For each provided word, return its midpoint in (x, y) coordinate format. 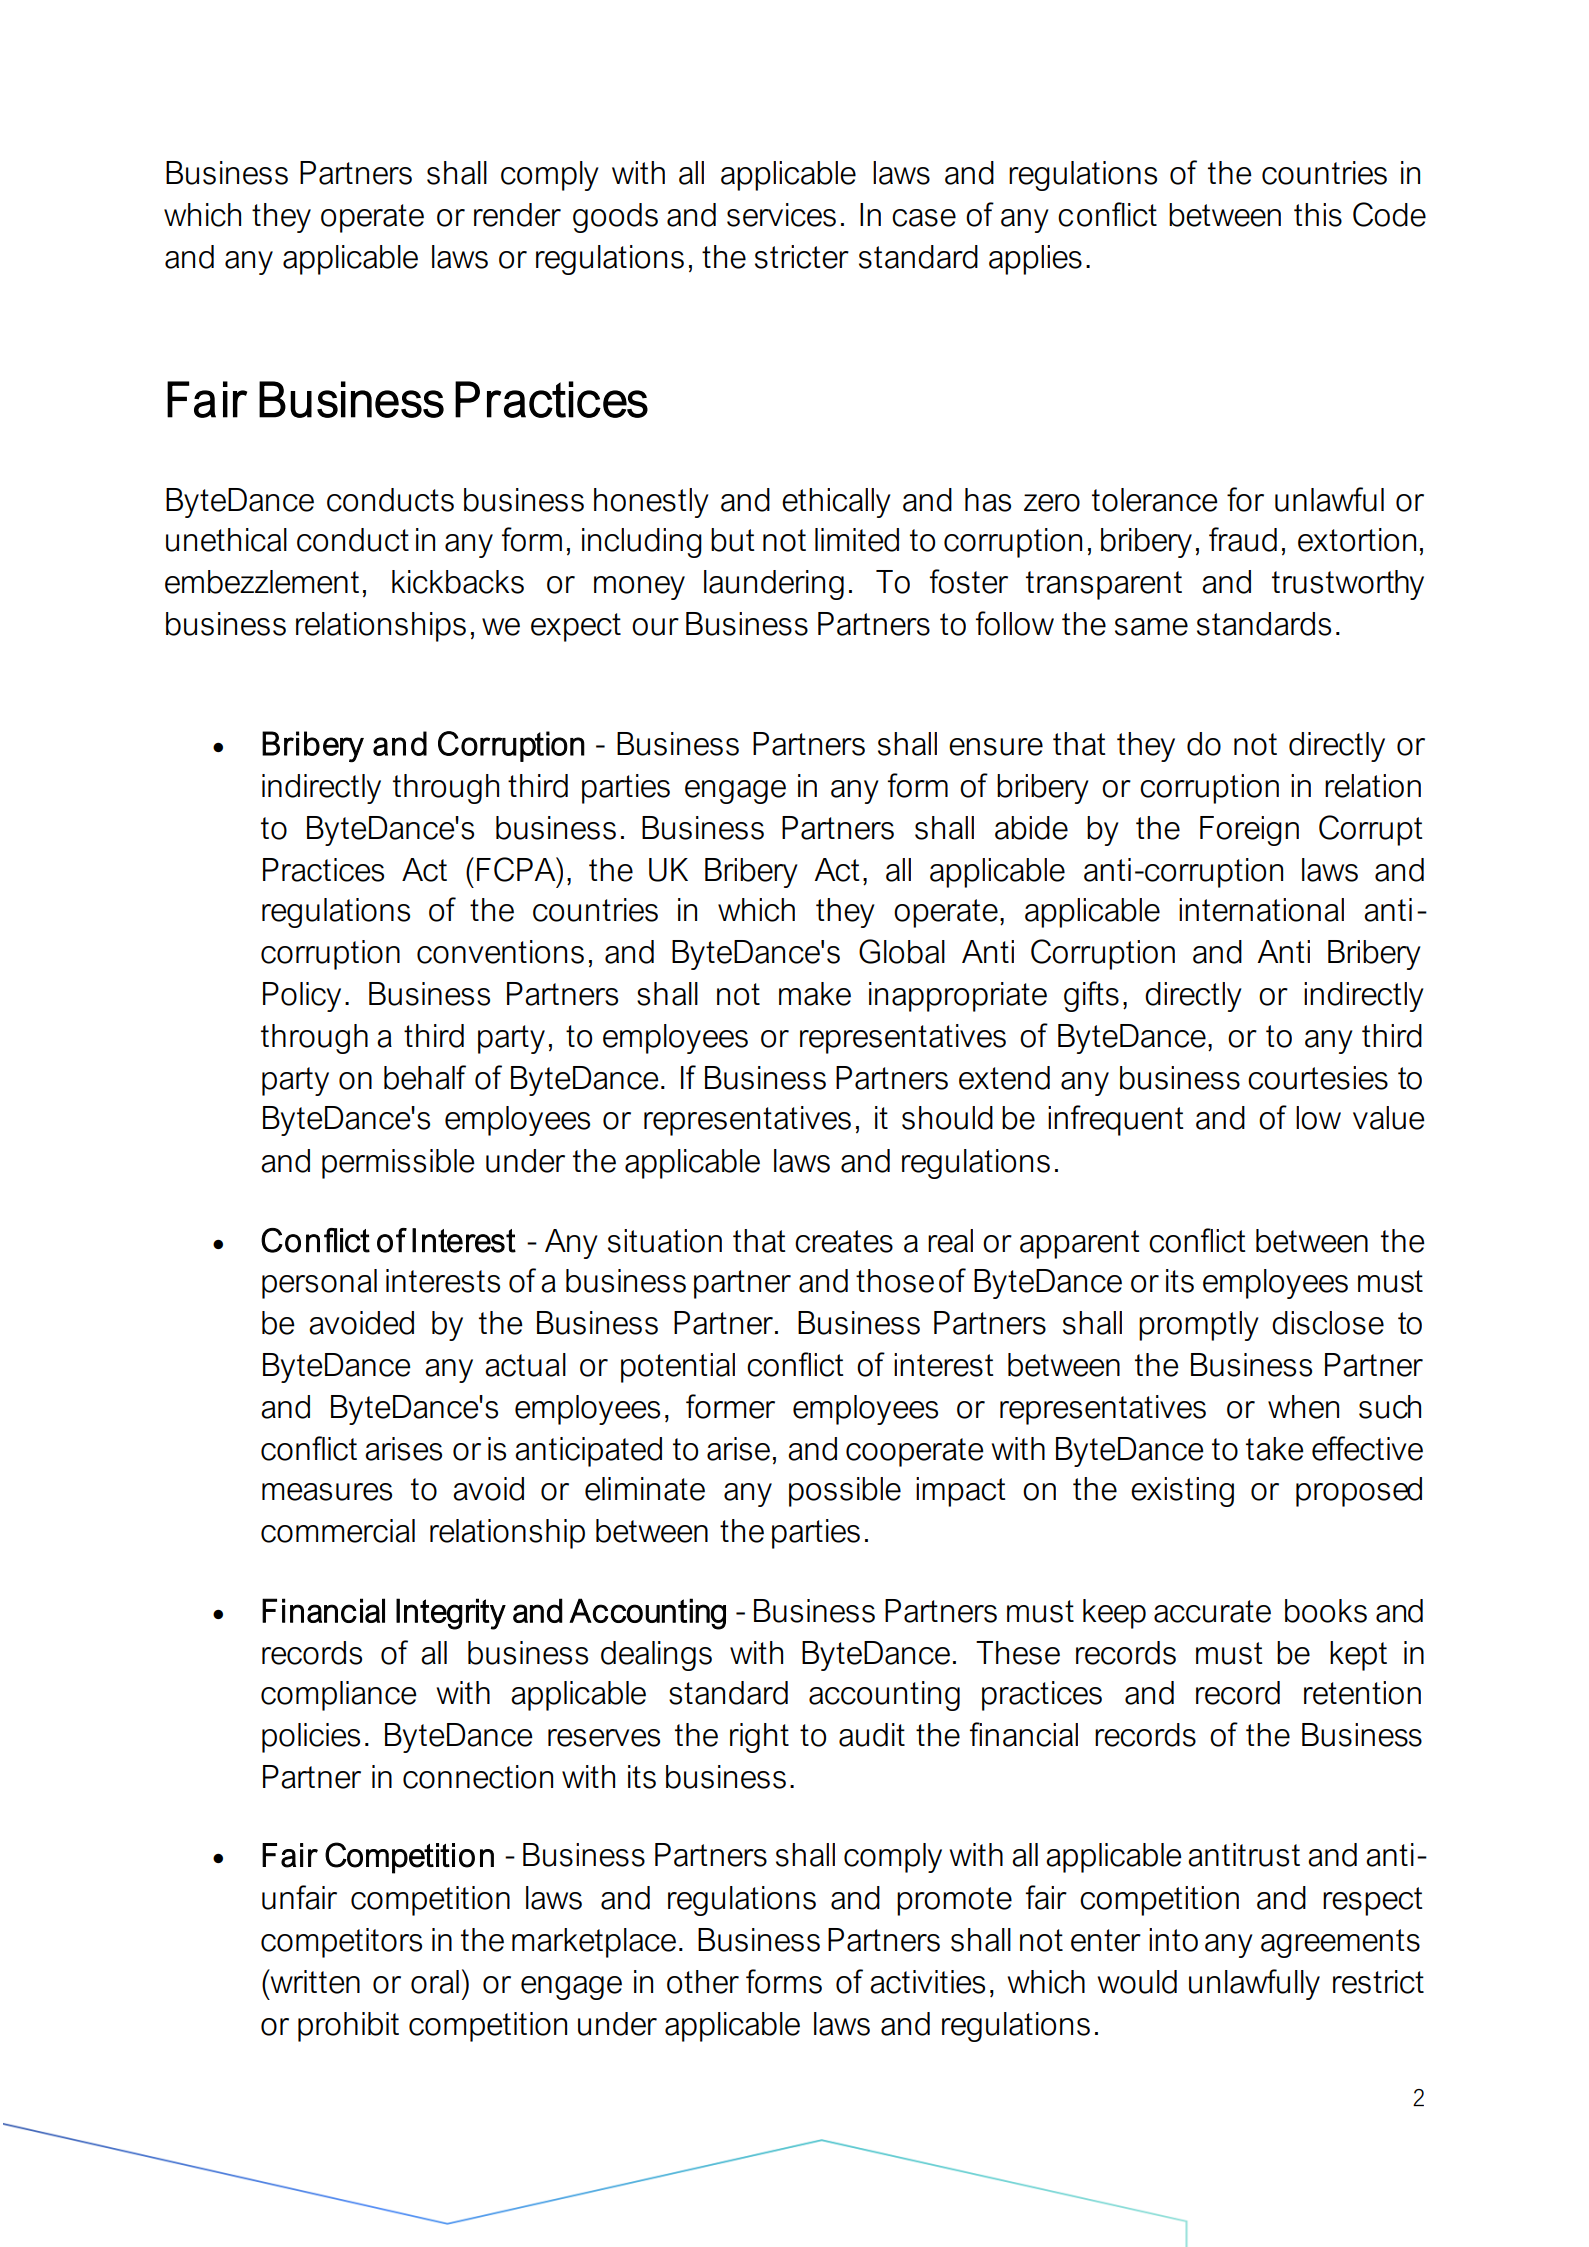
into (1173, 1940)
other (703, 1982)
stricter (802, 257)
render (517, 215)
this (1318, 215)
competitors (341, 1943)
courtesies (1318, 1078)
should (947, 1118)
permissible (398, 1164)
